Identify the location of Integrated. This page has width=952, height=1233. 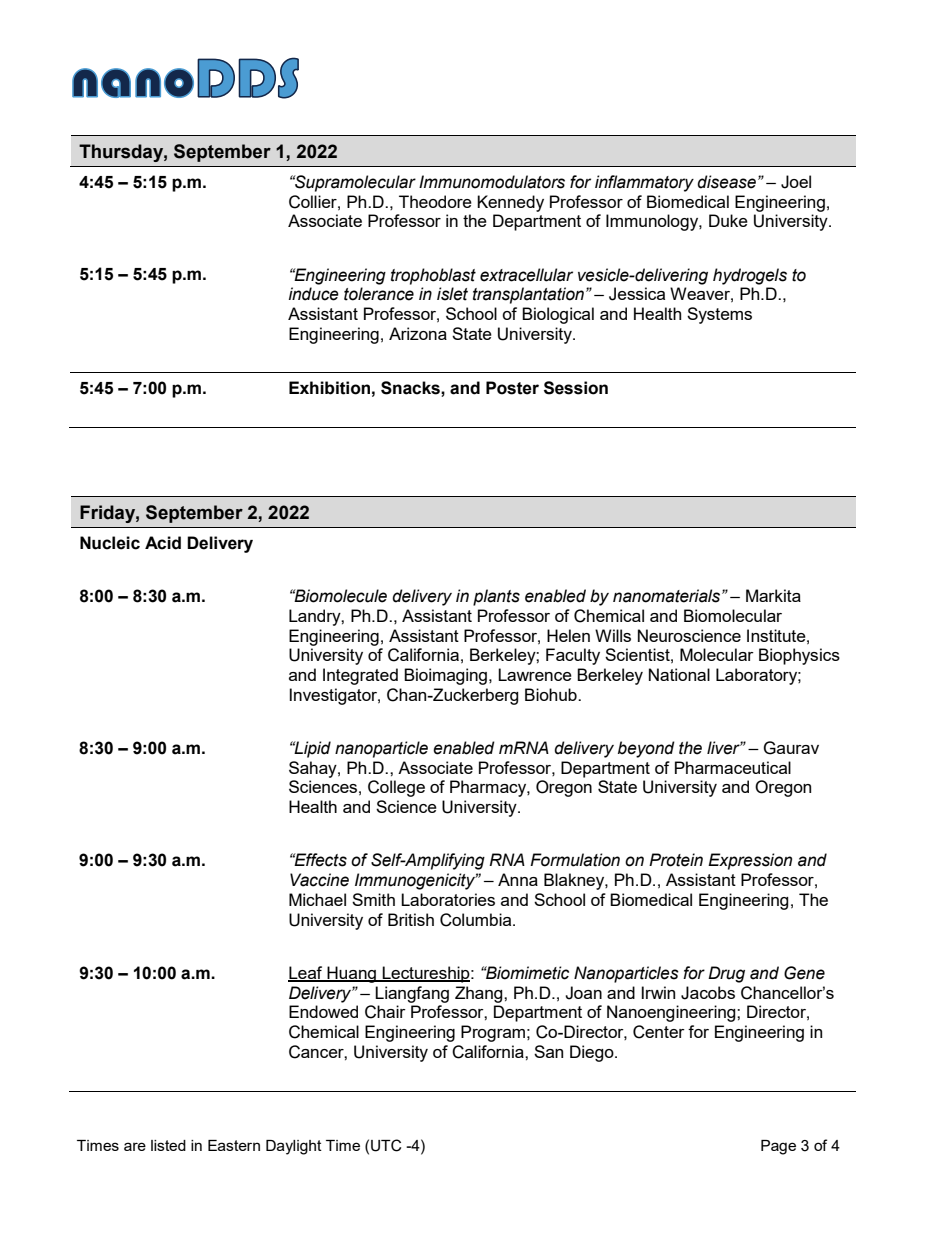
(360, 676).
